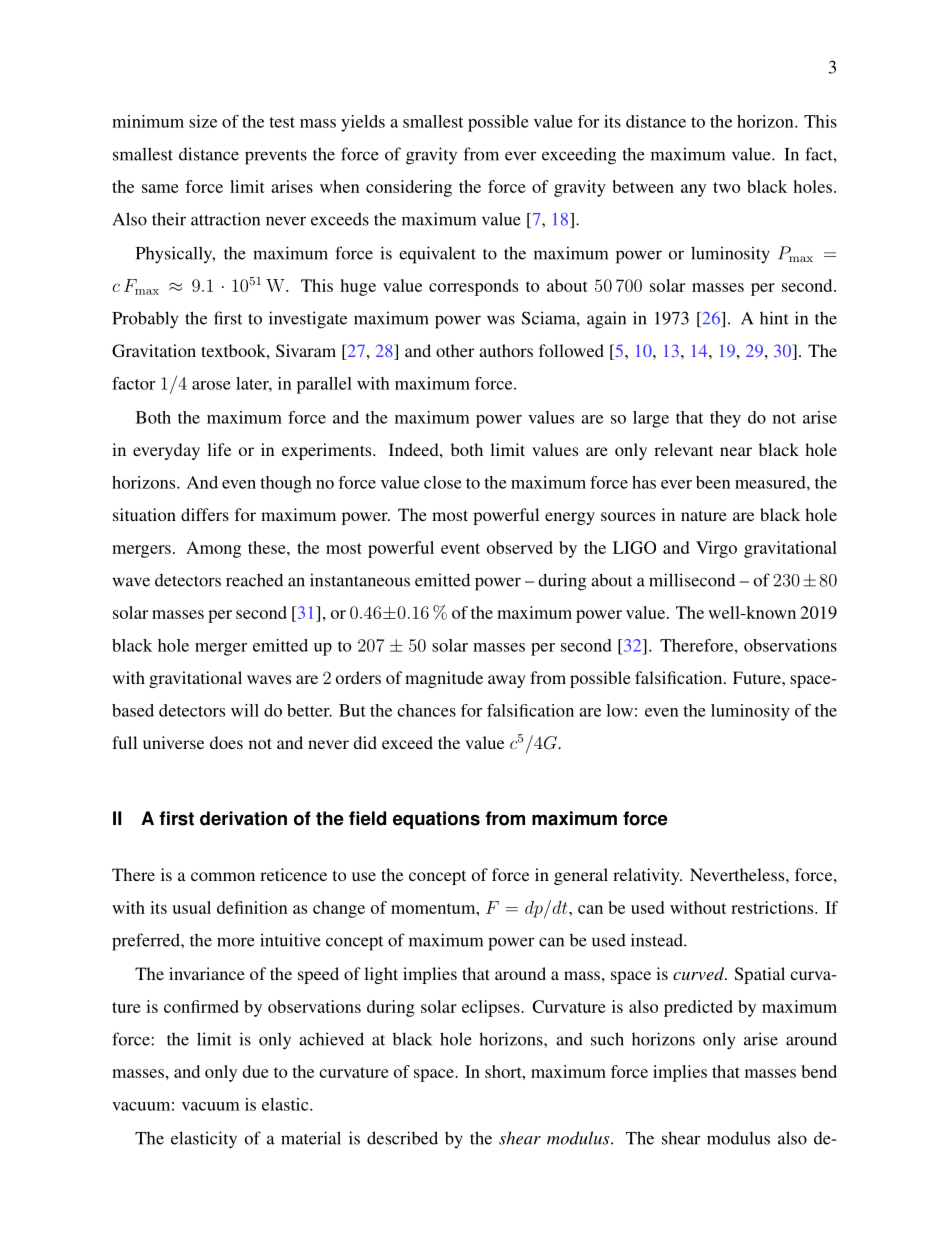  Describe the element at coordinates (254, 580) in the page. I see `reached` at that location.
